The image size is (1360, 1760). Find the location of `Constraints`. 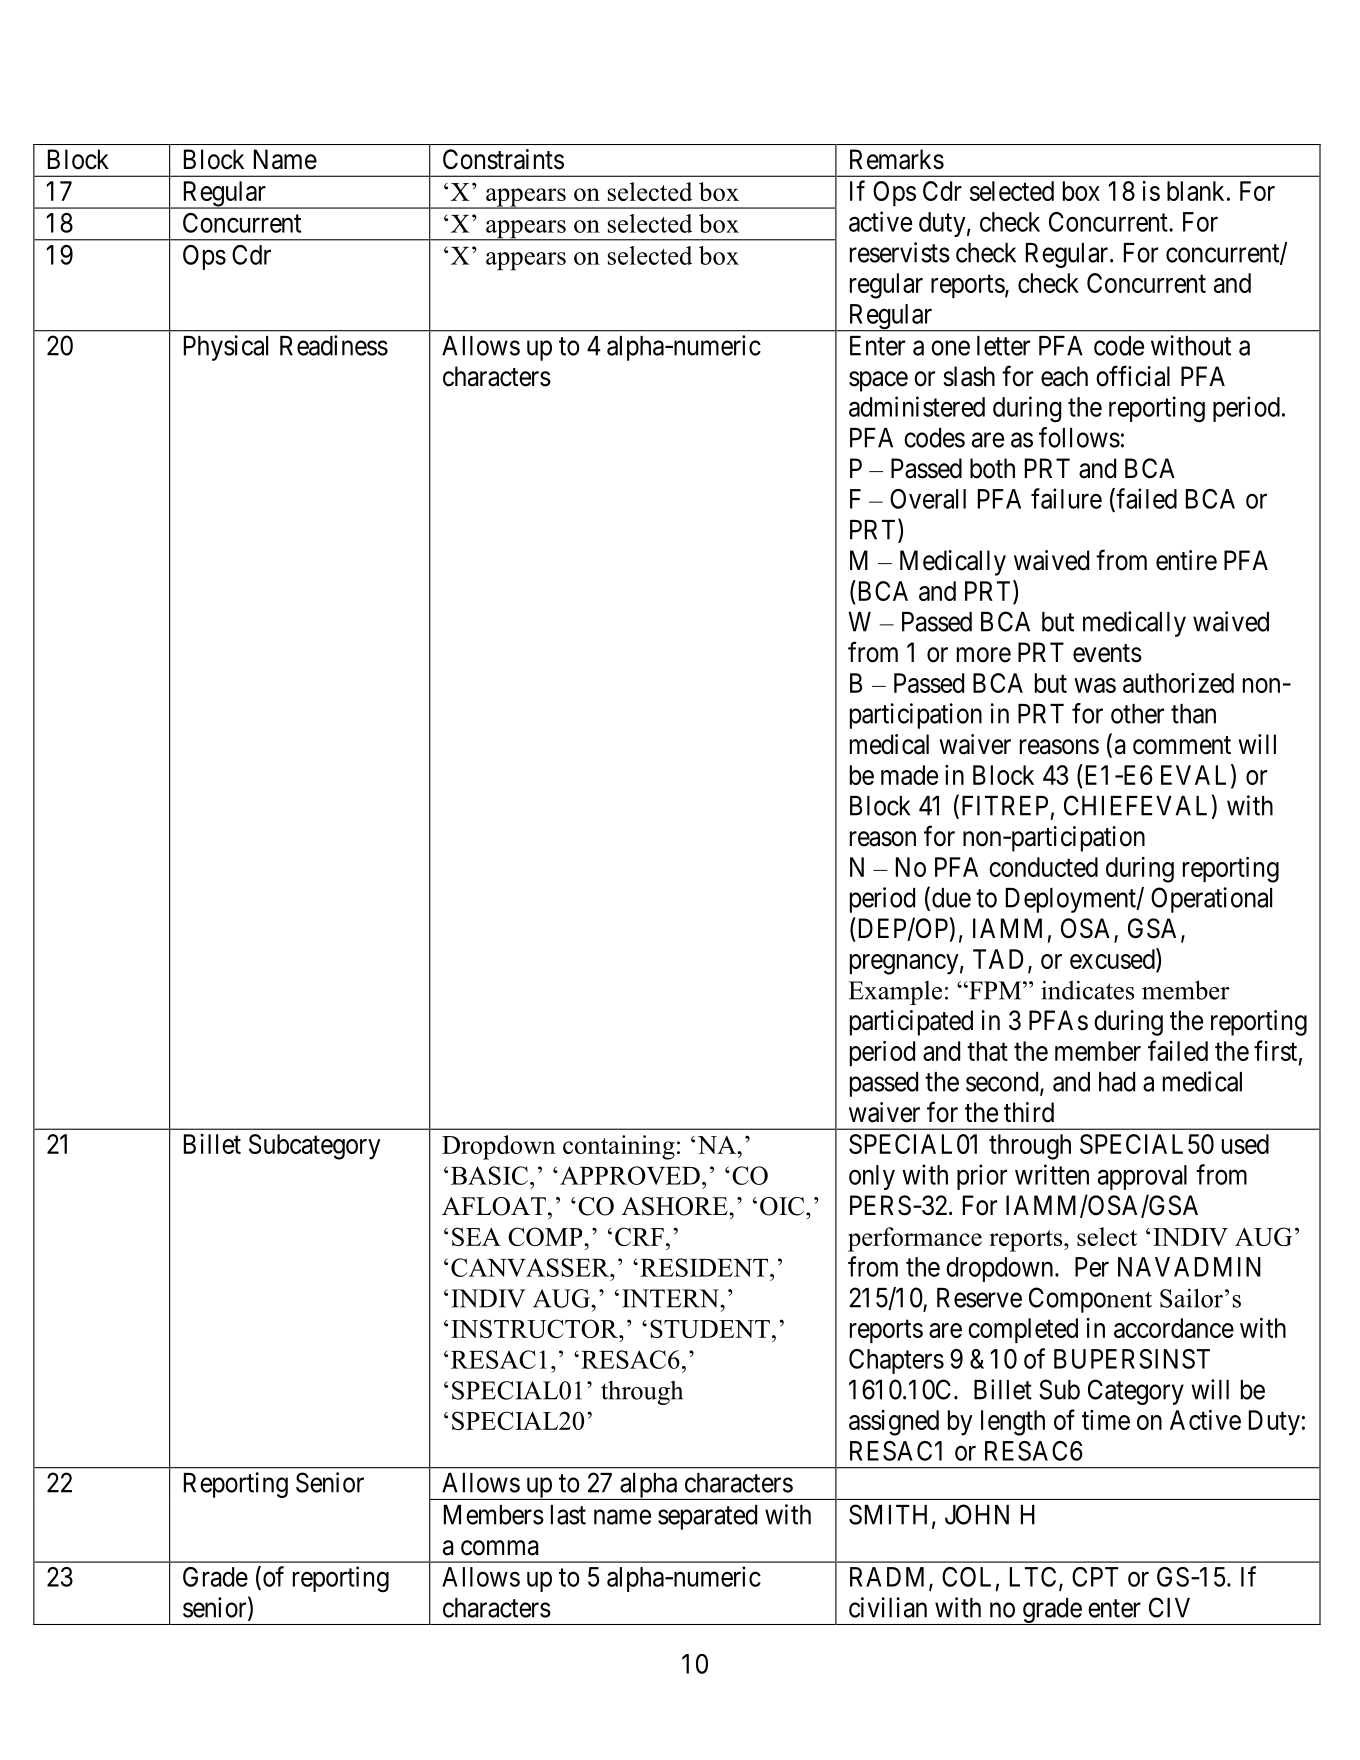

Constraints is located at coordinates (503, 159).
